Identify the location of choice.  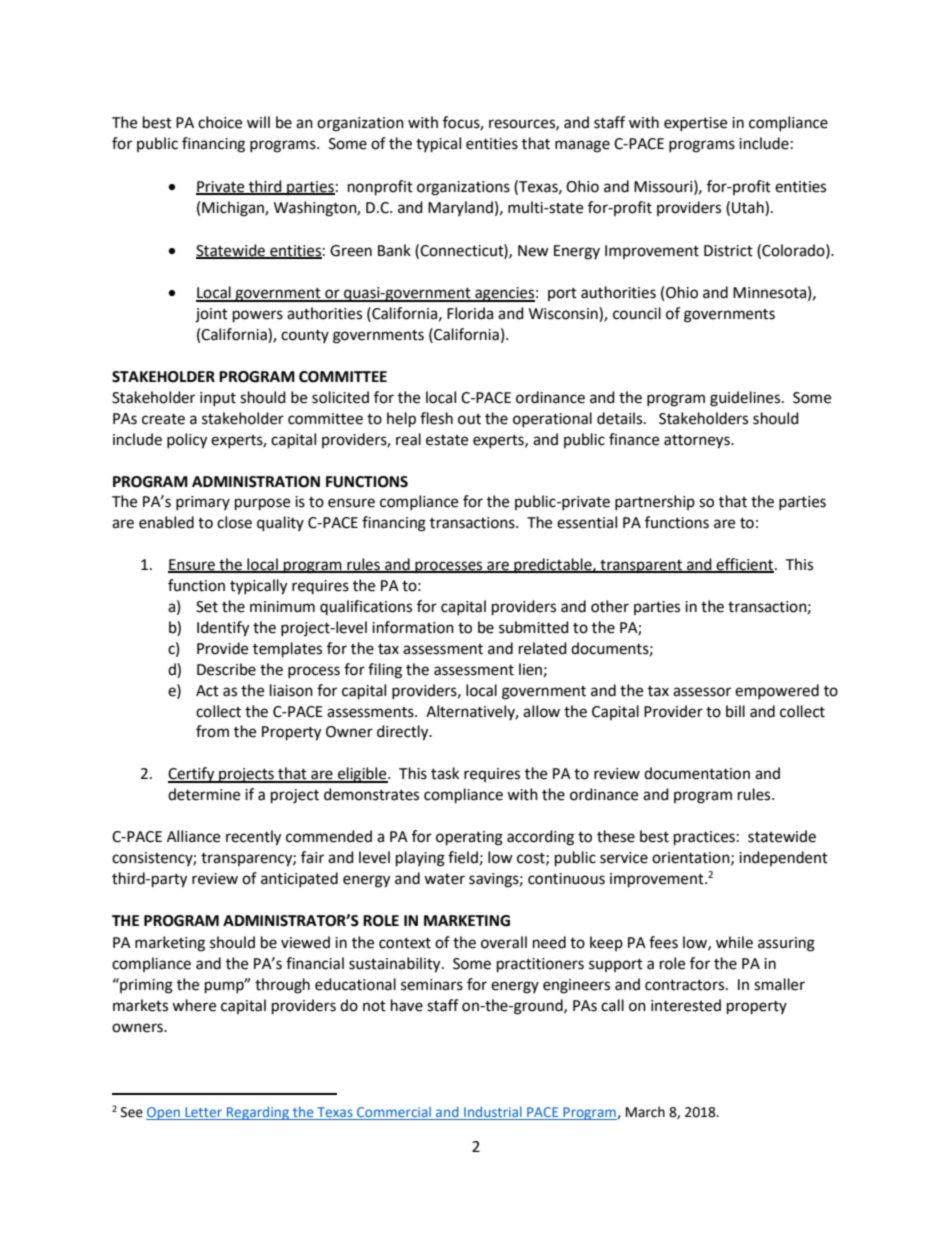
(220, 122).
